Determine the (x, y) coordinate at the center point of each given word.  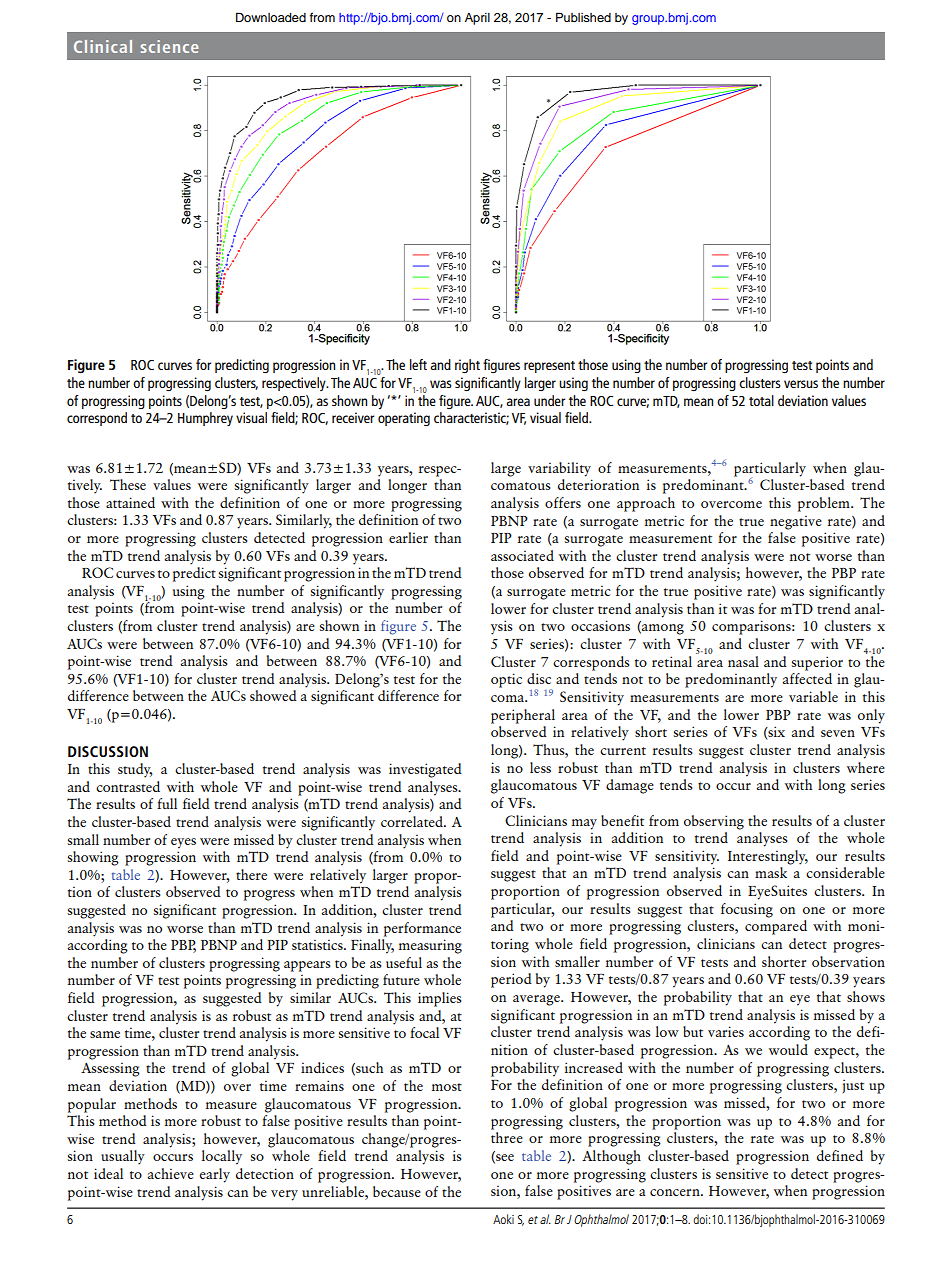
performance (422, 929)
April (477, 19)
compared (776, 927)
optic (506, 680)
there (251, 874)
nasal (743, 661)
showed (273, 695)
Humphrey (205, 419)
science (170, 46)
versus (801, 384)
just (853, 1086)
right (467, 366)
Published (583, 17)
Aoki (503, 1219)
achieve (170, 1173)
